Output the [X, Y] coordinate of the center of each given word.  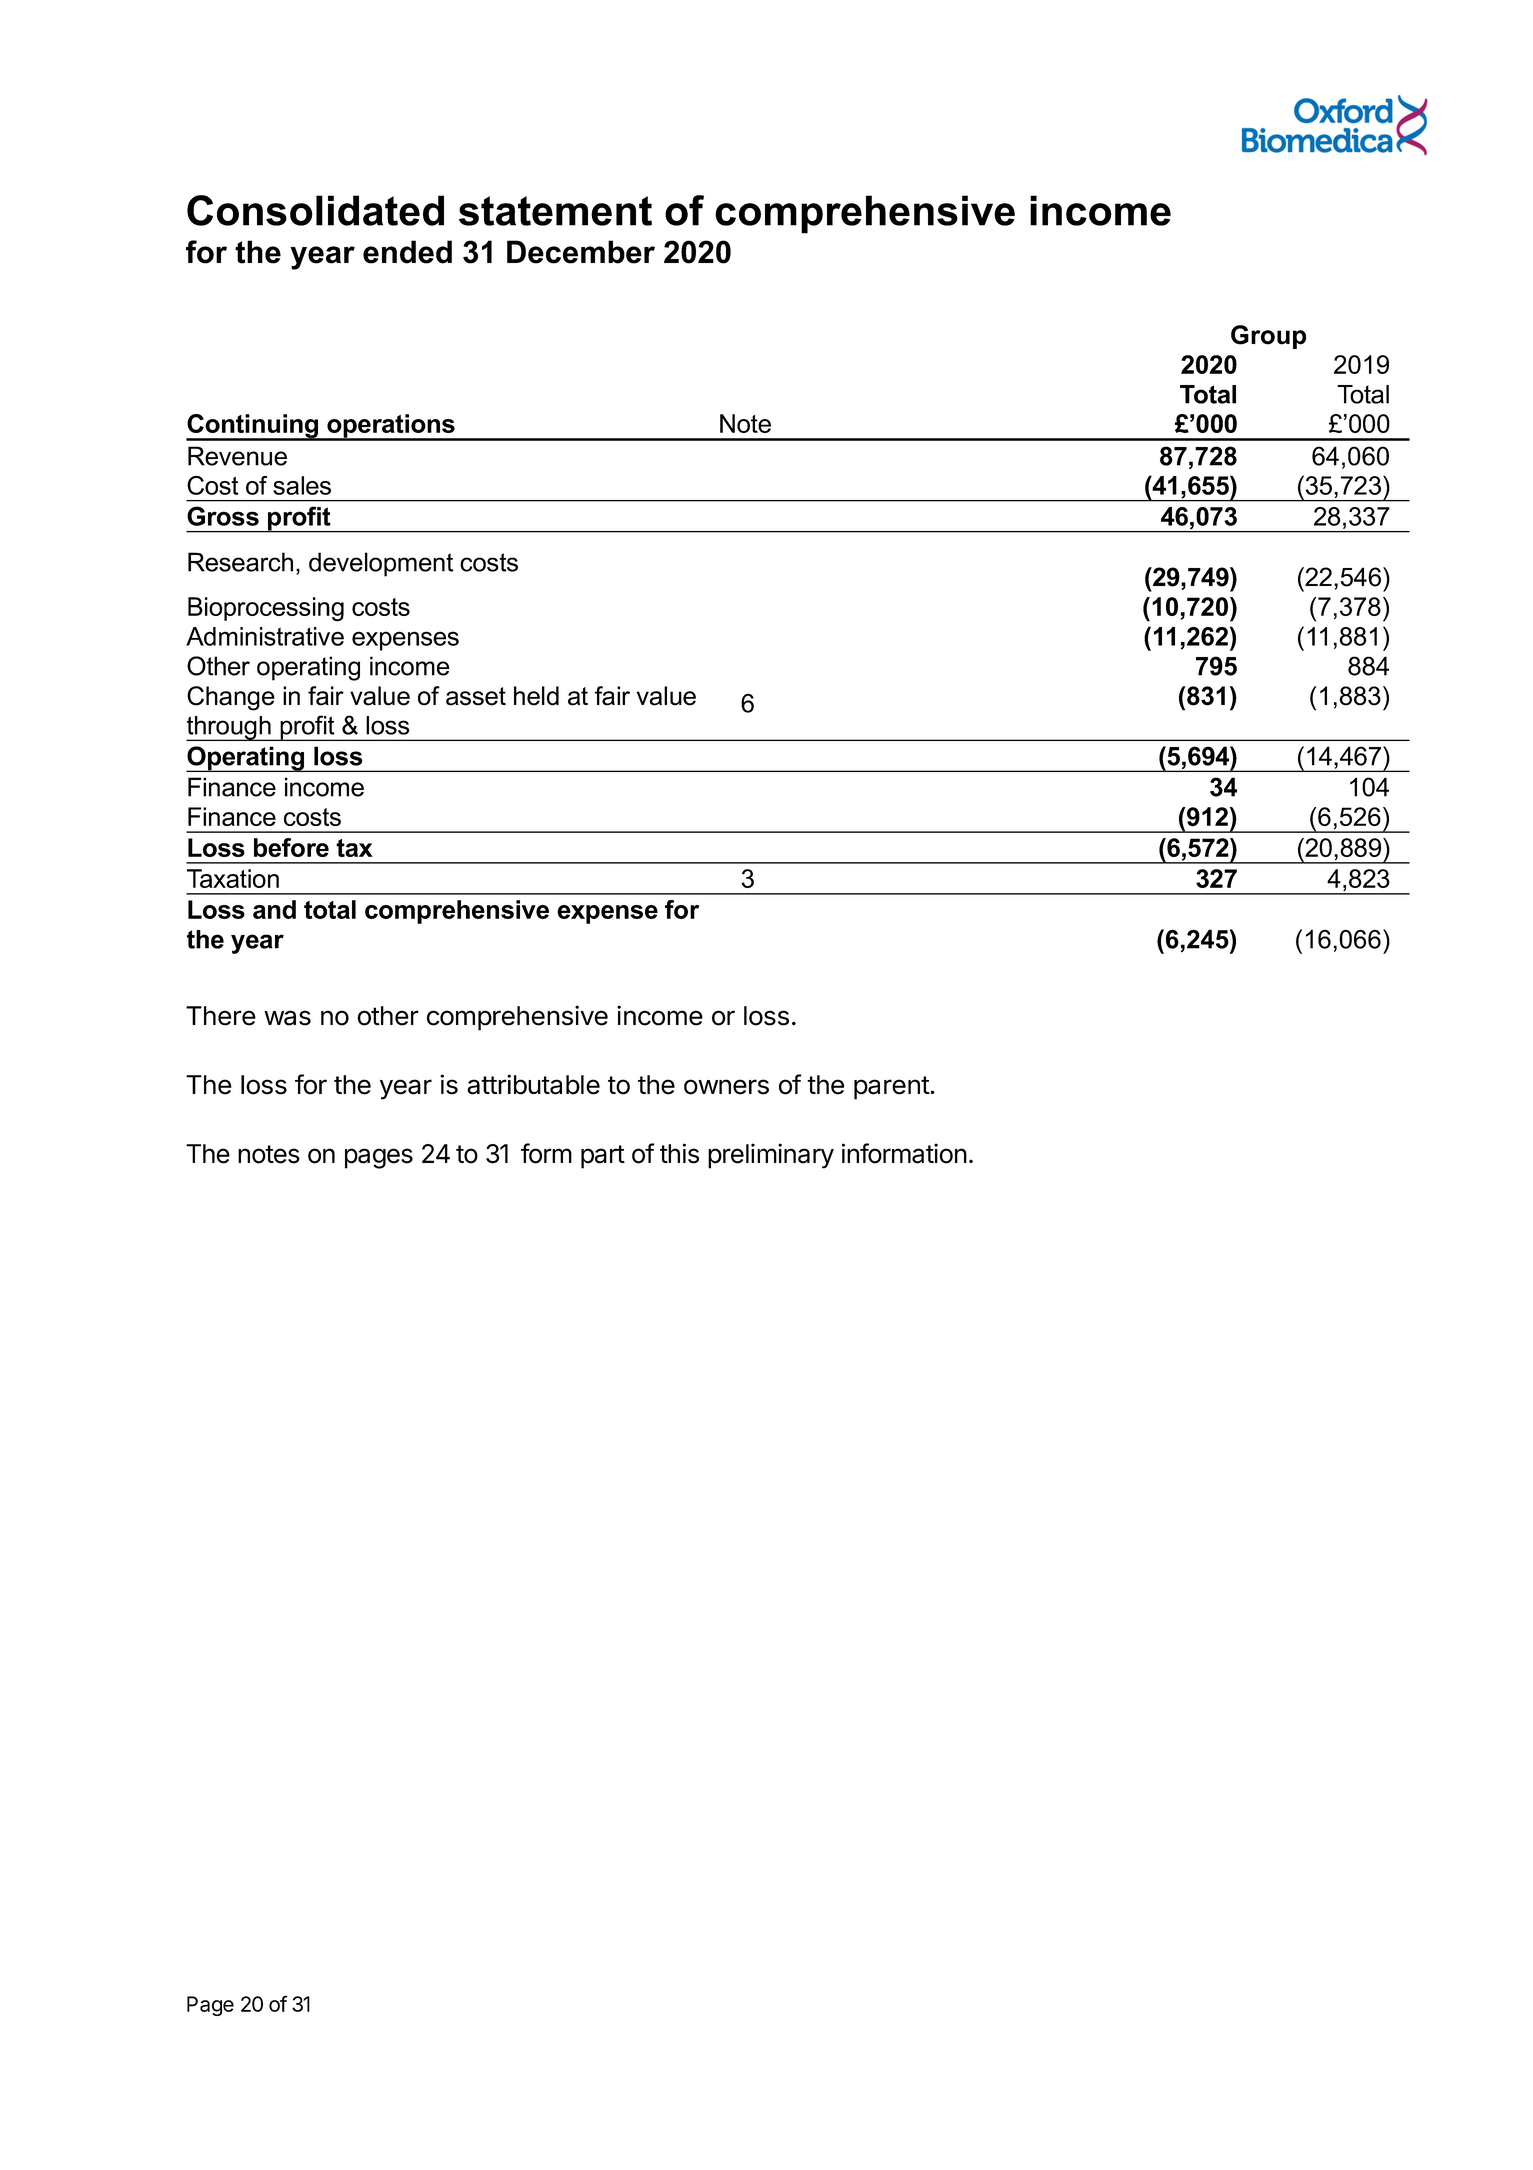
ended [407, 252]
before [291, 847]
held [536, 696]
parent [892, 1088]
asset [476, 696]
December [581, 252]
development [381, 564]
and [274, 909]
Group [1268, 337]
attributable [533, 1084]
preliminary [771, 1156]
